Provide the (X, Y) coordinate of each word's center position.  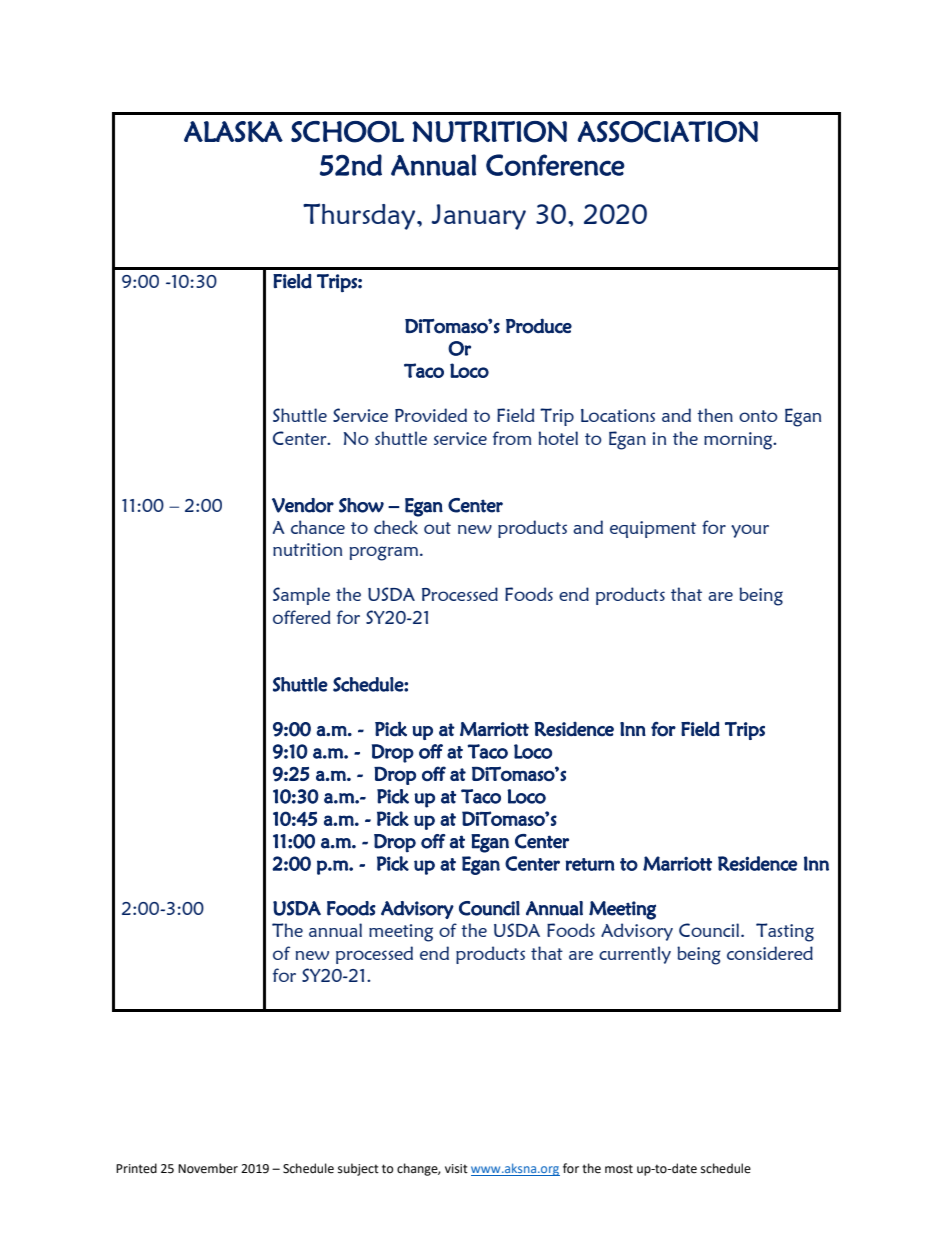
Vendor (303, 505)
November (208, 1168)
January (478, 217)
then (715, 415)
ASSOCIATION (667, 132)
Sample (301, 596)
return (590, 864)
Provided (431, 415)
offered (301, 617)
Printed (136, 1168)
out (437, 528)
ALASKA (233, 131)
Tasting (785, 932)
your (750, 531)
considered (770, 953)
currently (635, 955)
